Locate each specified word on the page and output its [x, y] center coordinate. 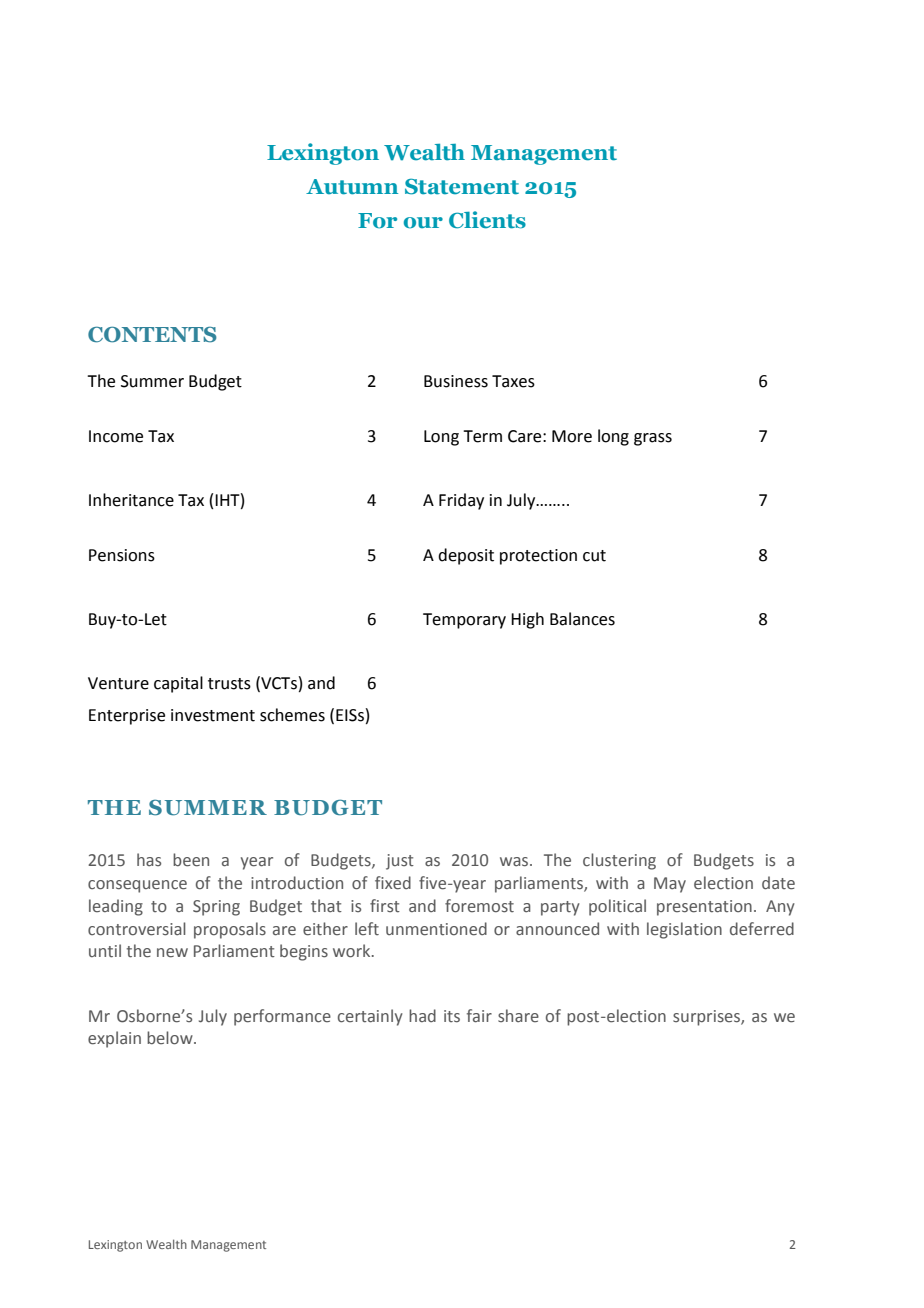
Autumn [352, 187]
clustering [619, 861]
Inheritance [131, 500]
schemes [292, 715]
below [171, 1038]
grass [653, 439]
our [423, 223]
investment [213, 715]
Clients [487, 220]
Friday [461, 501]
